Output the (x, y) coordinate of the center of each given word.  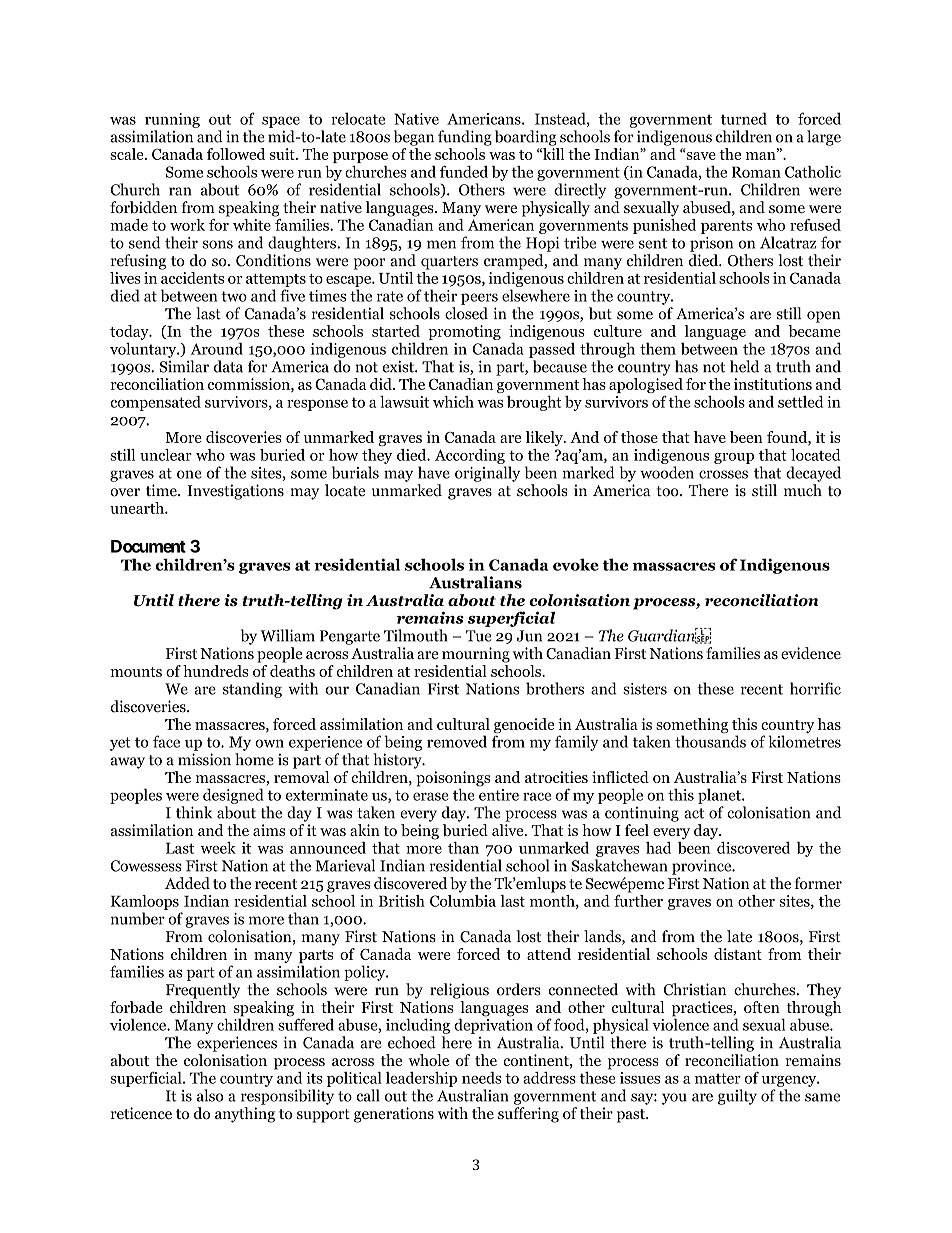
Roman (756, 172)
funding (465, 138)
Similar (184, 366)
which (453, 402)
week (218, 847)
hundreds (215, 671)
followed (236, 154)
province (703, 867)
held (744, 366)
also (210, 1095)
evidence (811, 653)
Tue (479, 636)
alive (509, 830)
